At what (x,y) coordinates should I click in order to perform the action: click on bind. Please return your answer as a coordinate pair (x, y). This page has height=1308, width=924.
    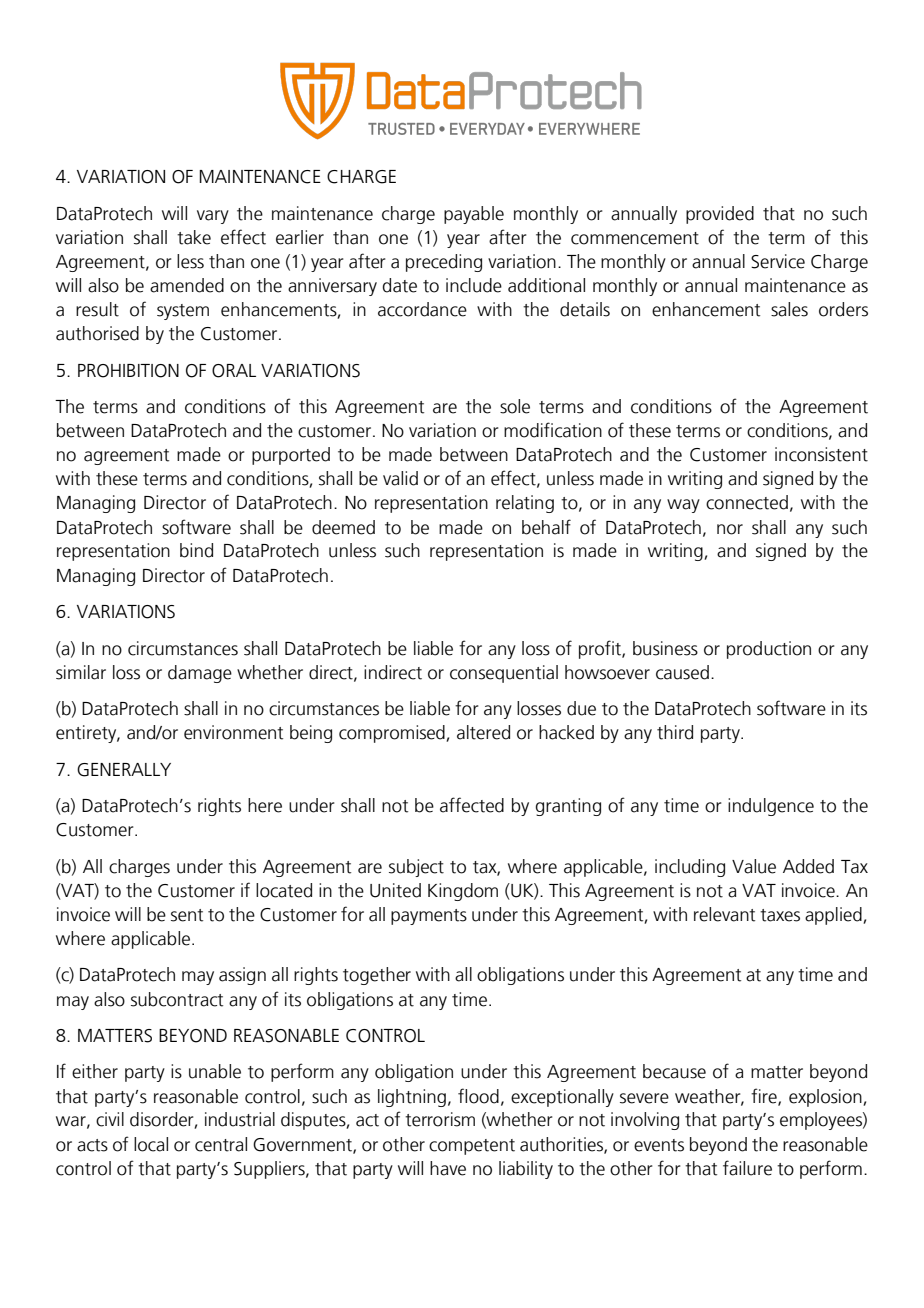
    Looking at the image, I should click on (196, 550).
